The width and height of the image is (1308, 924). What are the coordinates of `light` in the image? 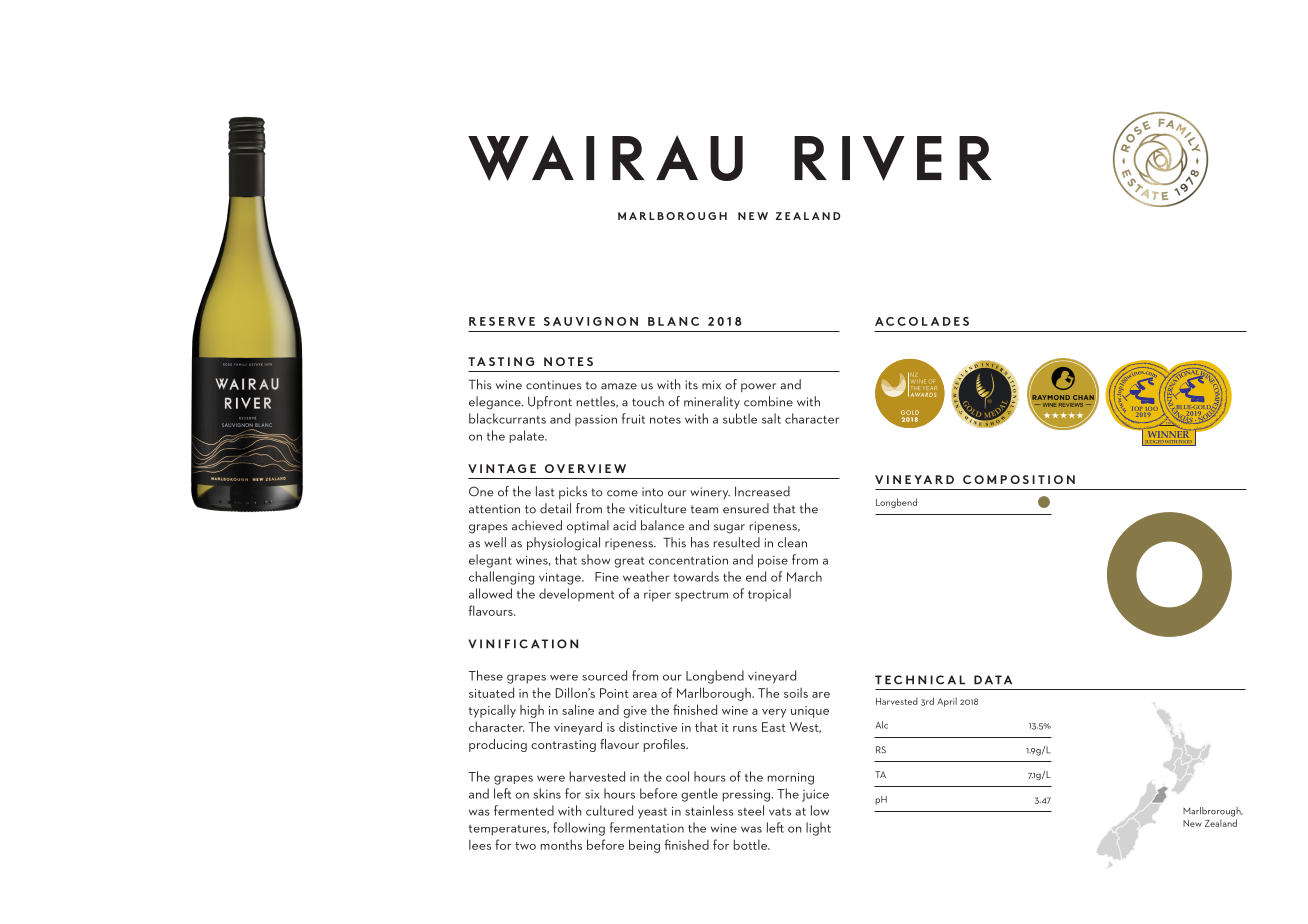 It's located at (818, 829).
